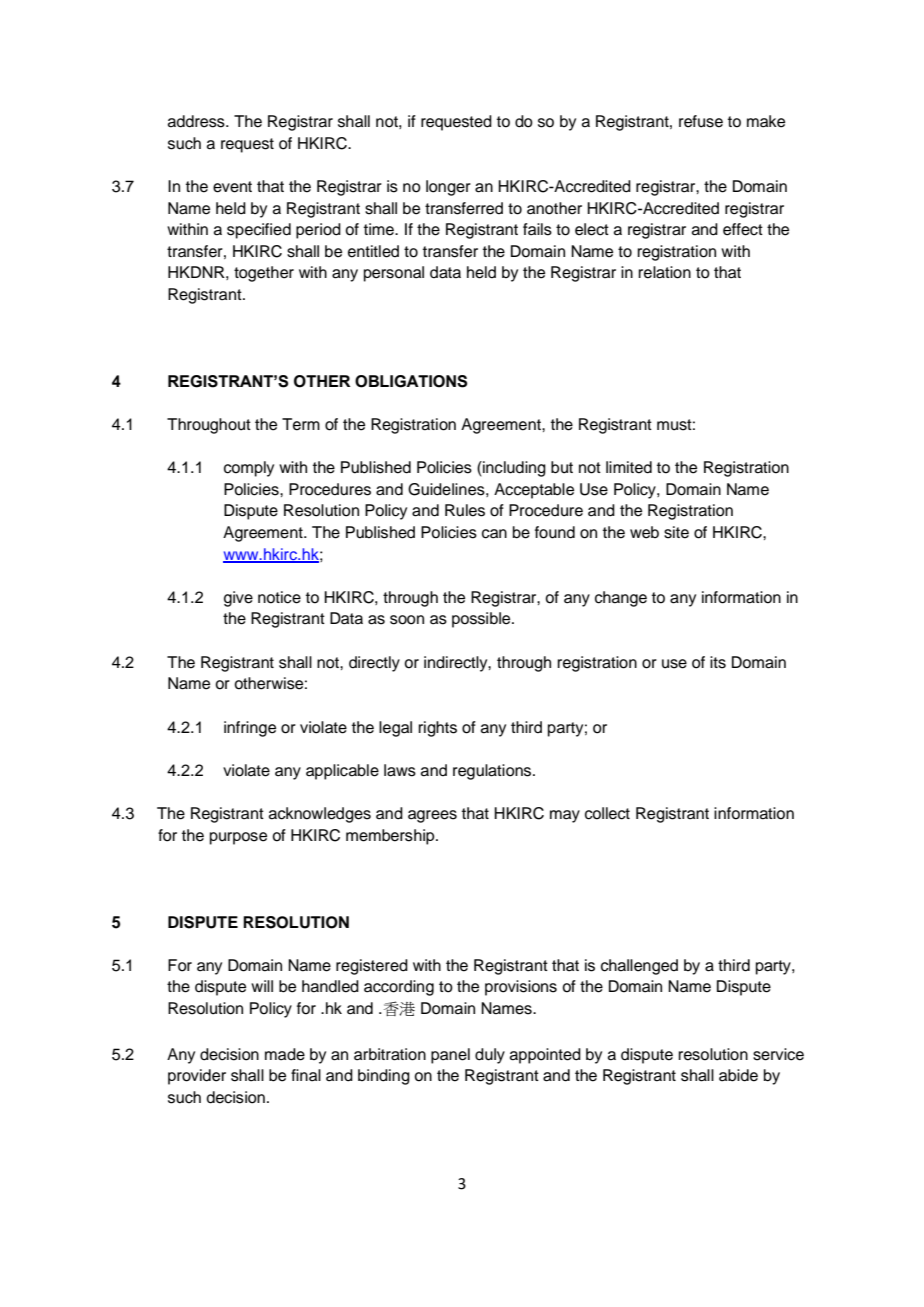 This screenshot has height=1307, width=924. Describe the element at coordinates (718, 662) in the screenshot. I see `its` at that location.
